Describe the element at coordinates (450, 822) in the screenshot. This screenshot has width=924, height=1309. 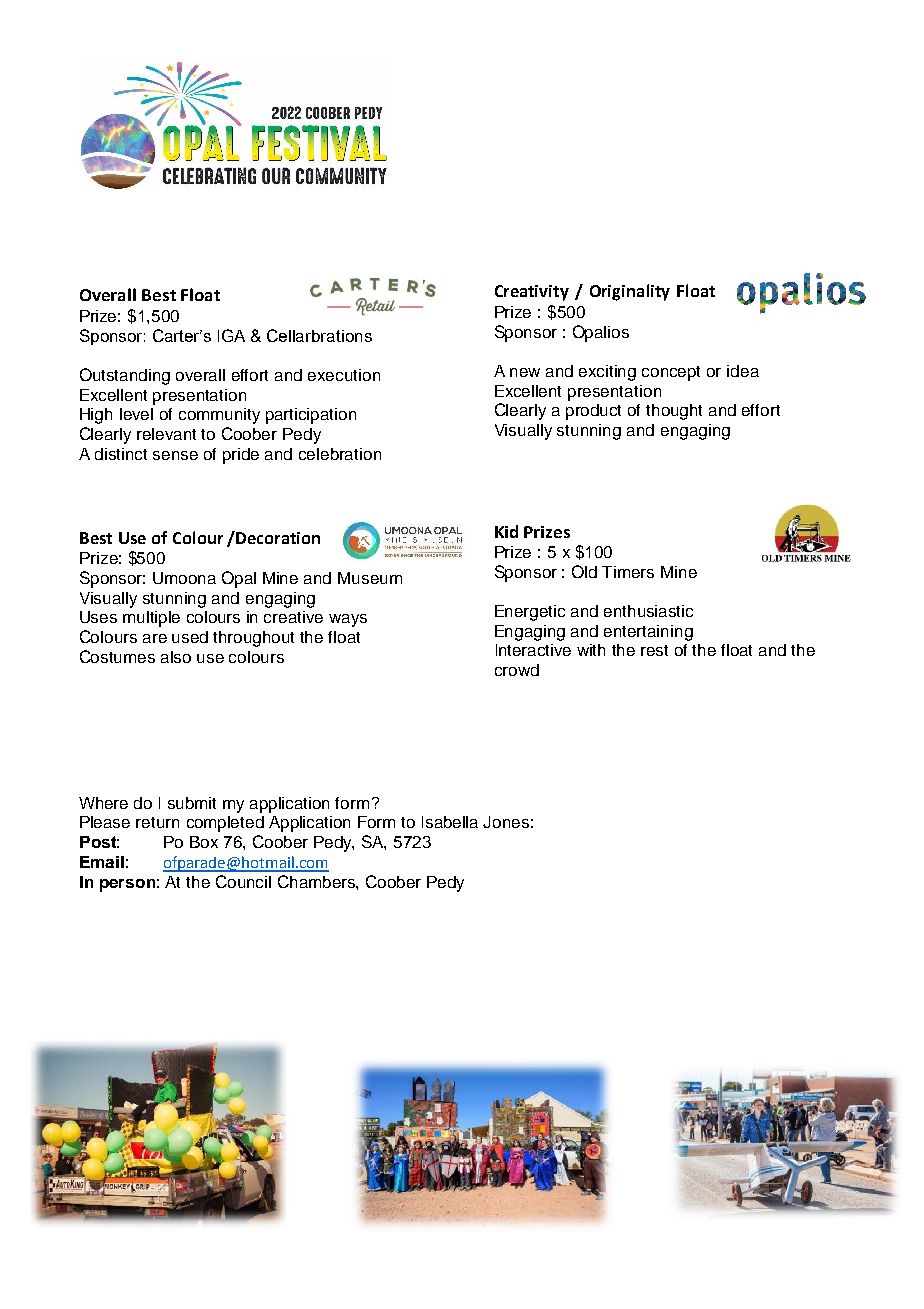
I see `Isabella` at that location.
